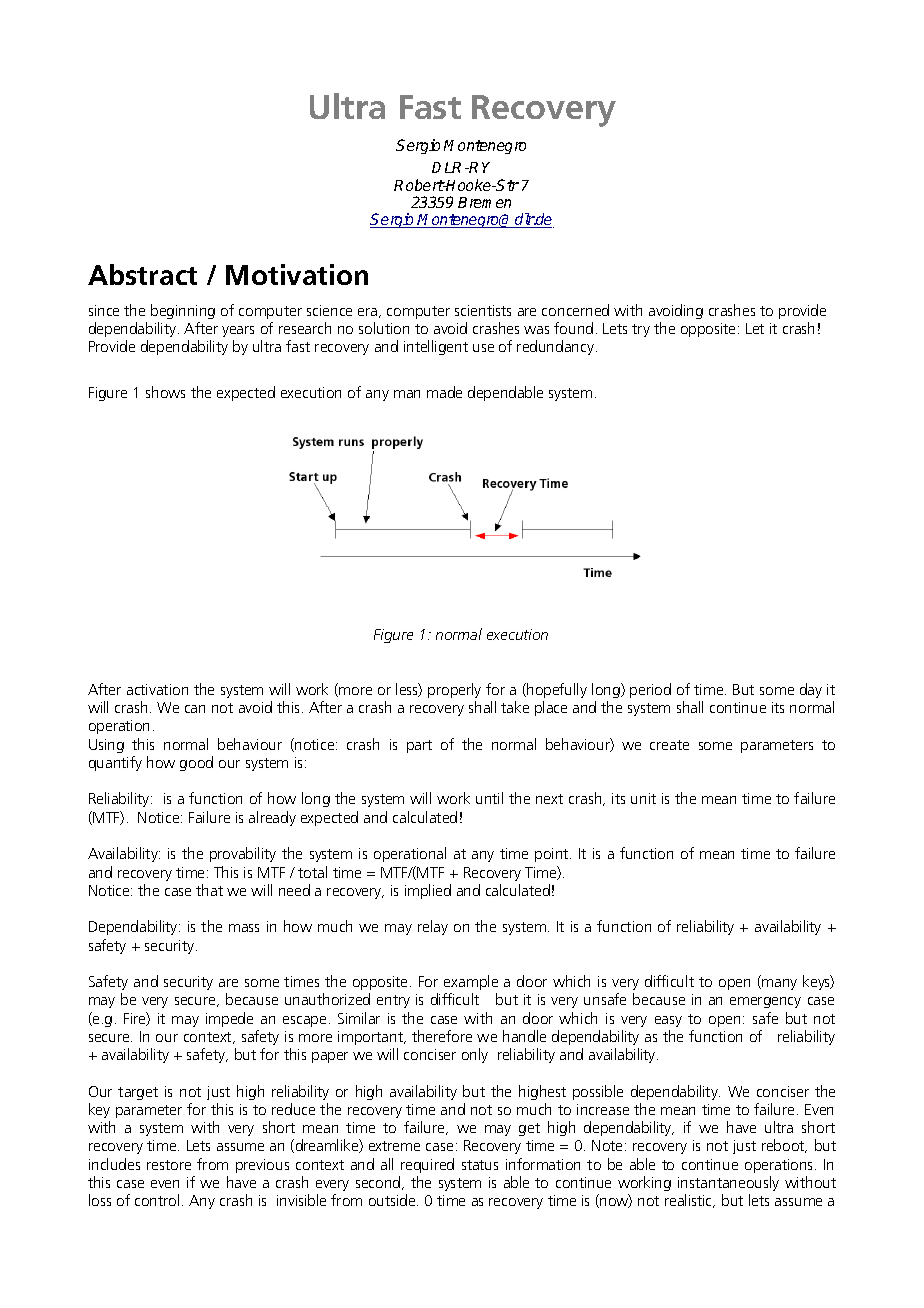 The height and width of the document is (1308, 924). Describe the element at coordinates (195, 709) in the document. I see `can` at that location.
